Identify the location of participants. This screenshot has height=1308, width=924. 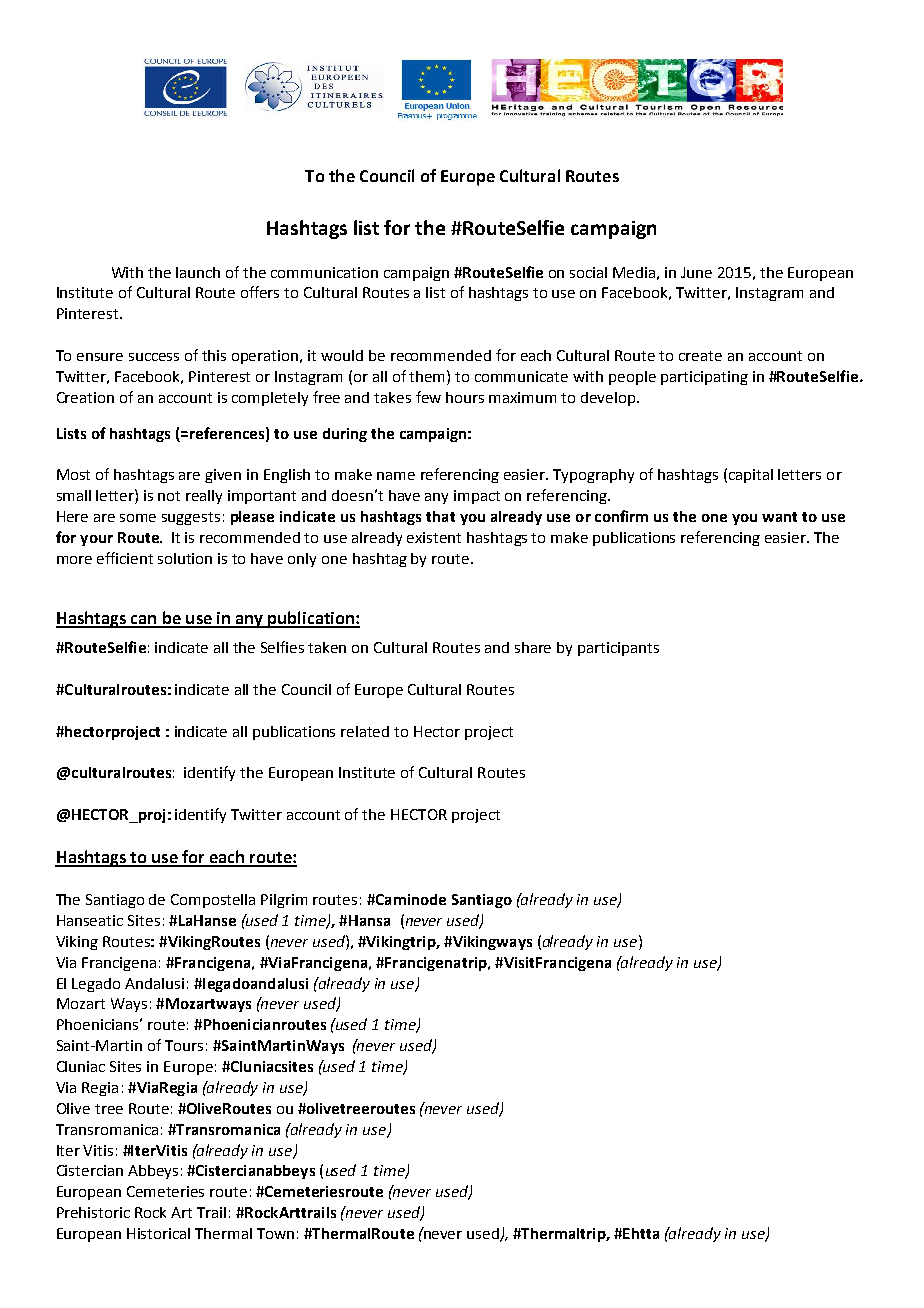
(618, 649).
